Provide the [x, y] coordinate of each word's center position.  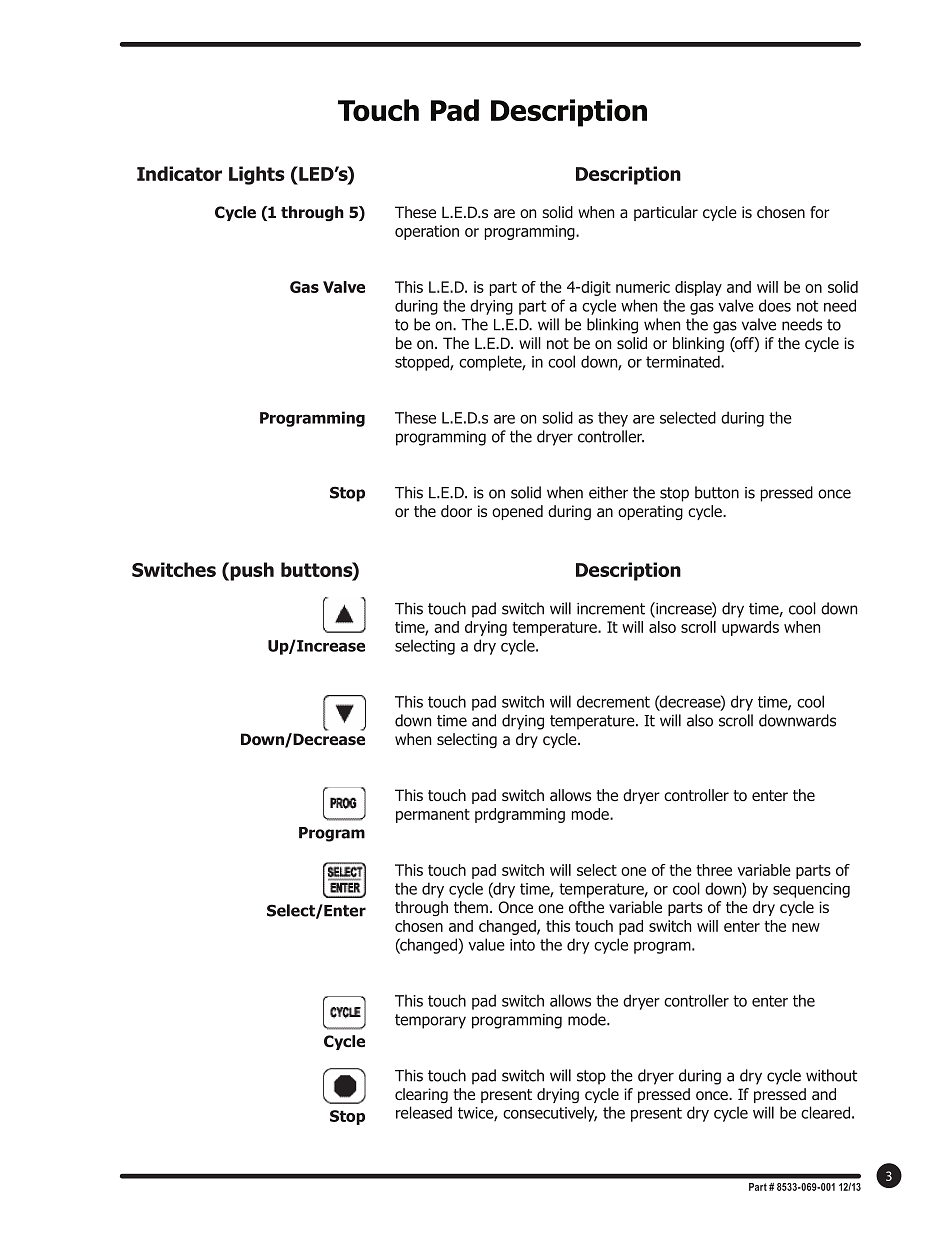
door [456, 511]
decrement [613, 701]
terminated [684, 361]
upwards [750, 628]
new [806, 927]
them [472, 907]
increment [611, 609]
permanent [433, 816]
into [522, 945]
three [714, 870]
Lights [257, 175]
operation [427, 232]
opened [517, 512]
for [820, 212]
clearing [421, 1095]
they [613, 419]
